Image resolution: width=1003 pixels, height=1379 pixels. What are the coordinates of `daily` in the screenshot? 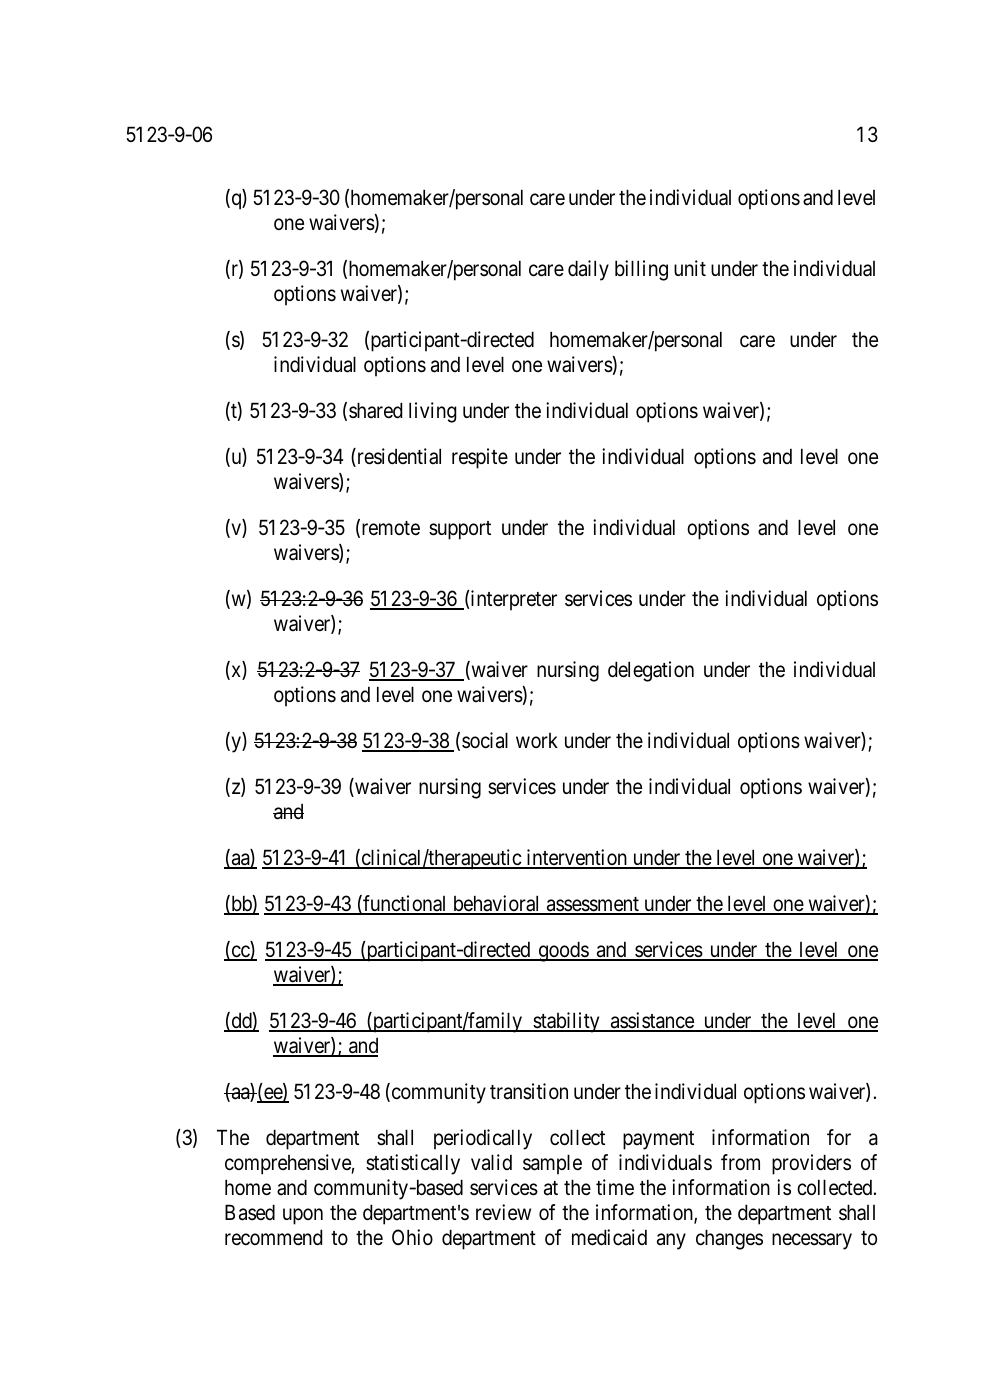 It's located at (588, 270).
